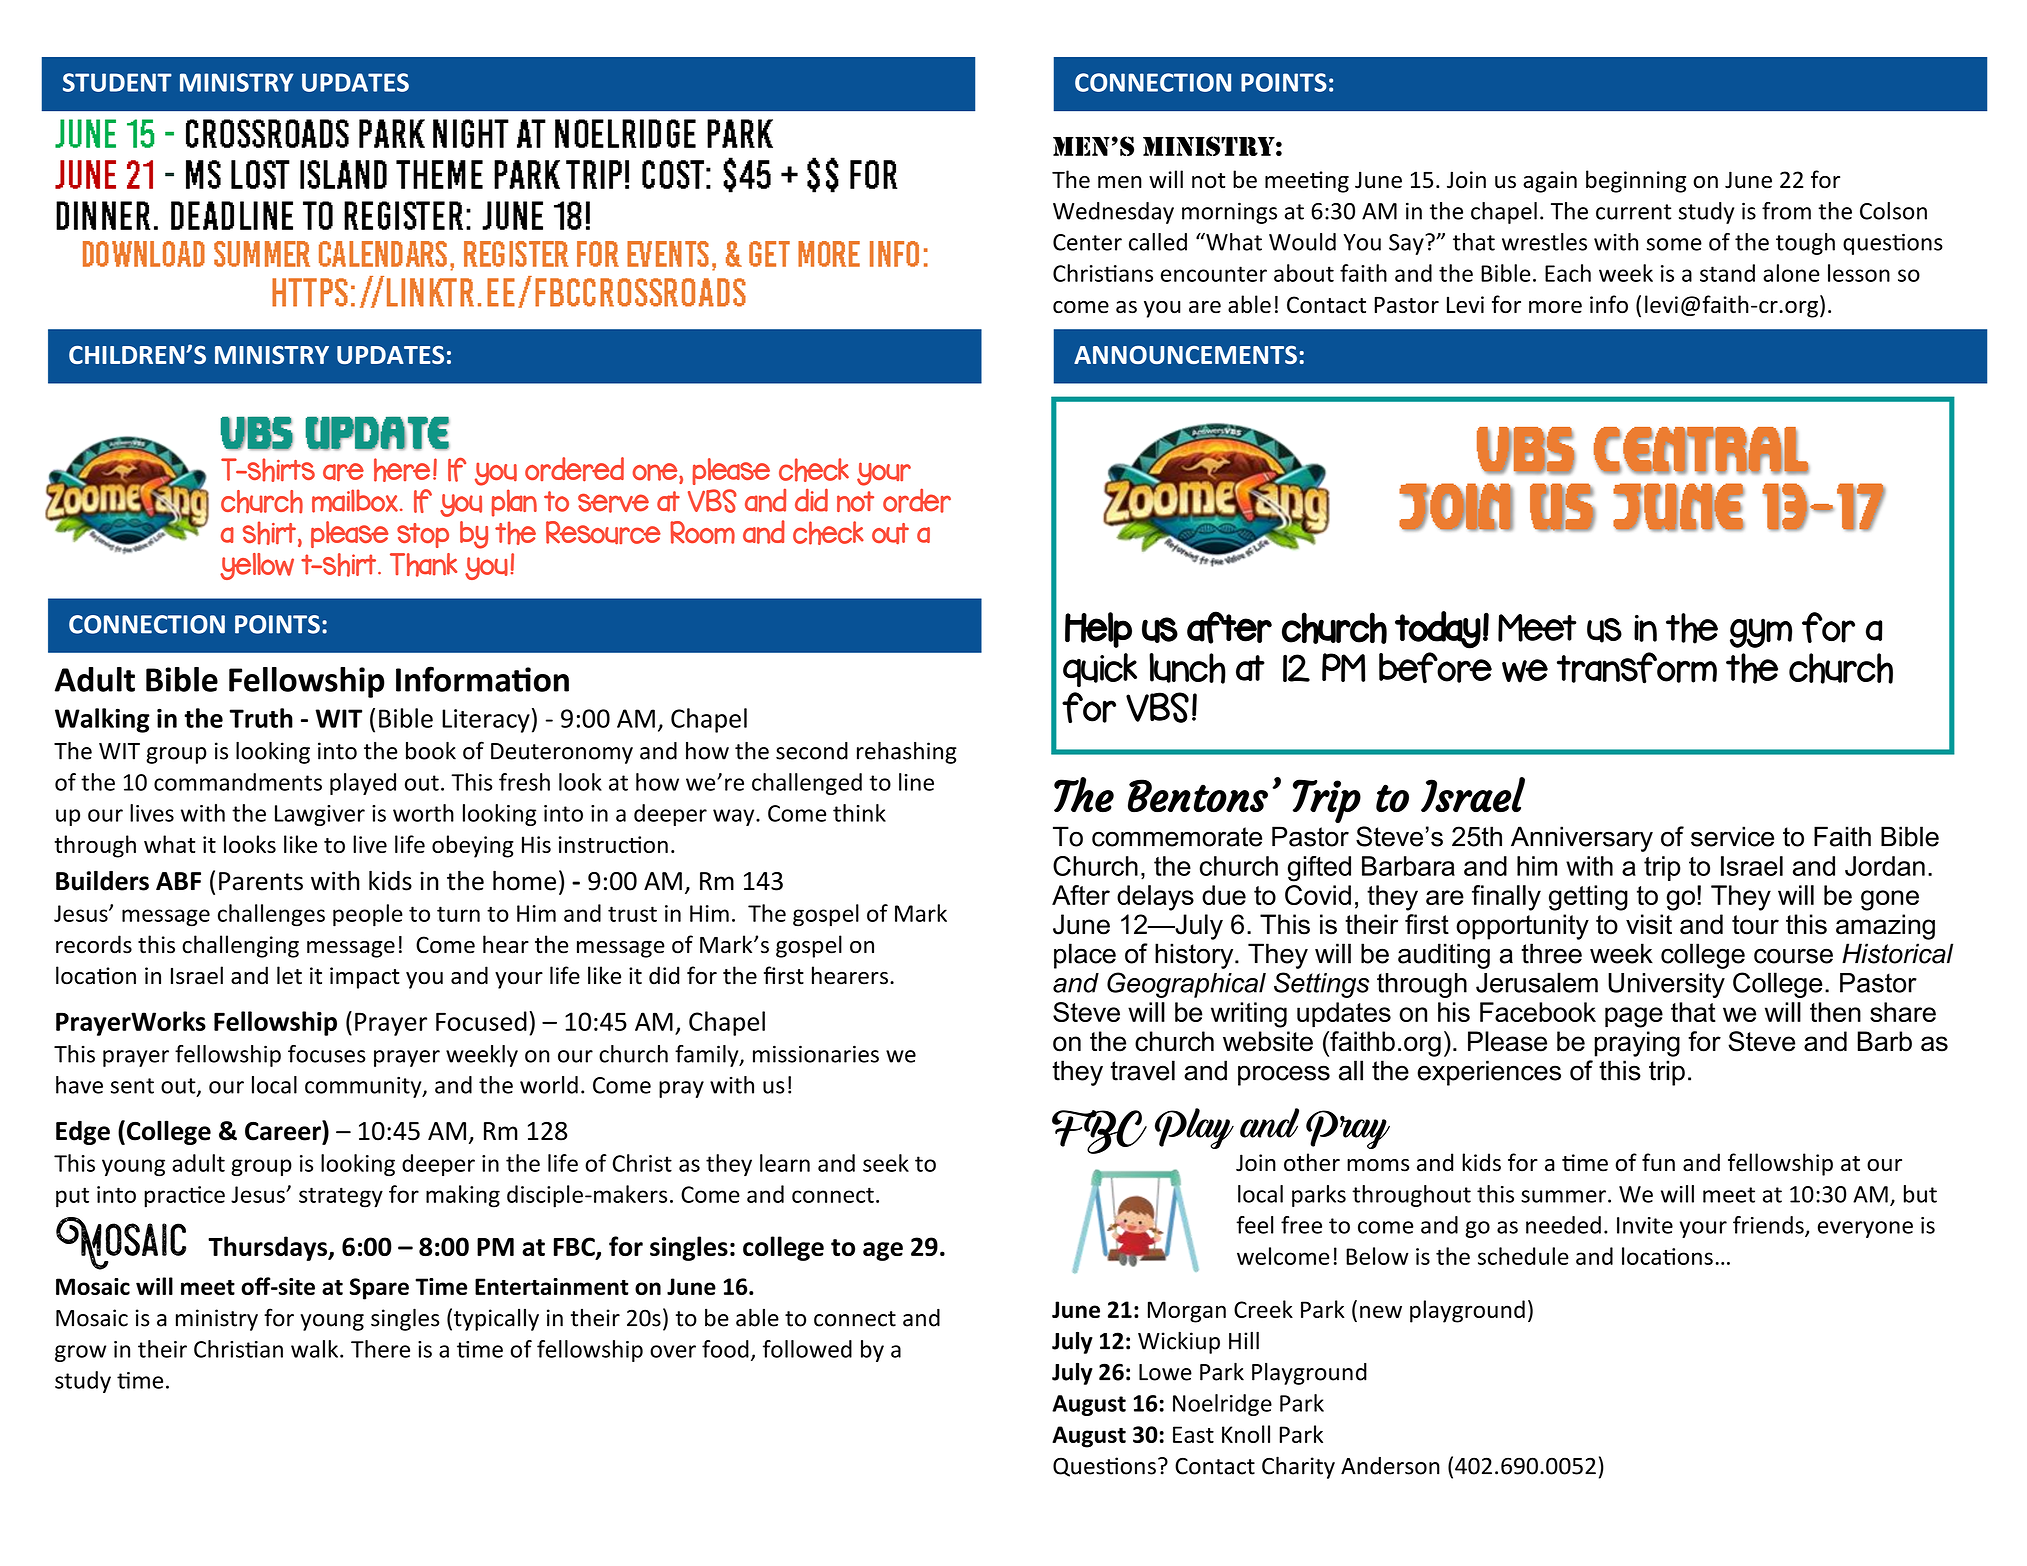 The height and width of the image is (1566, 2027). What do you see at coordinates (1390, 1466) in the image?
I see `Anderson` at bounding box center [1390, 1466].
